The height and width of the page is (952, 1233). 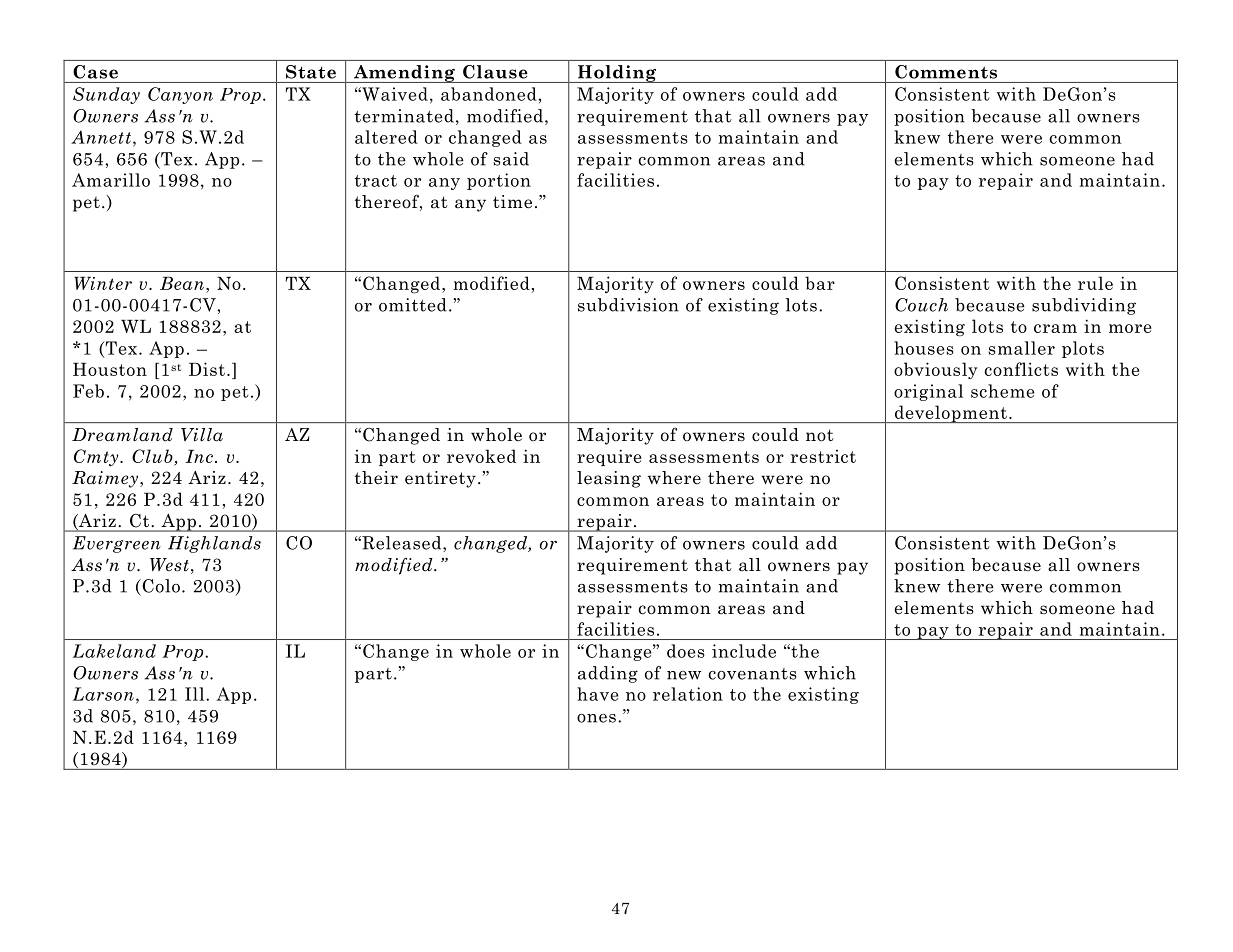 I want to click on have, so click(x=598, y=694).
